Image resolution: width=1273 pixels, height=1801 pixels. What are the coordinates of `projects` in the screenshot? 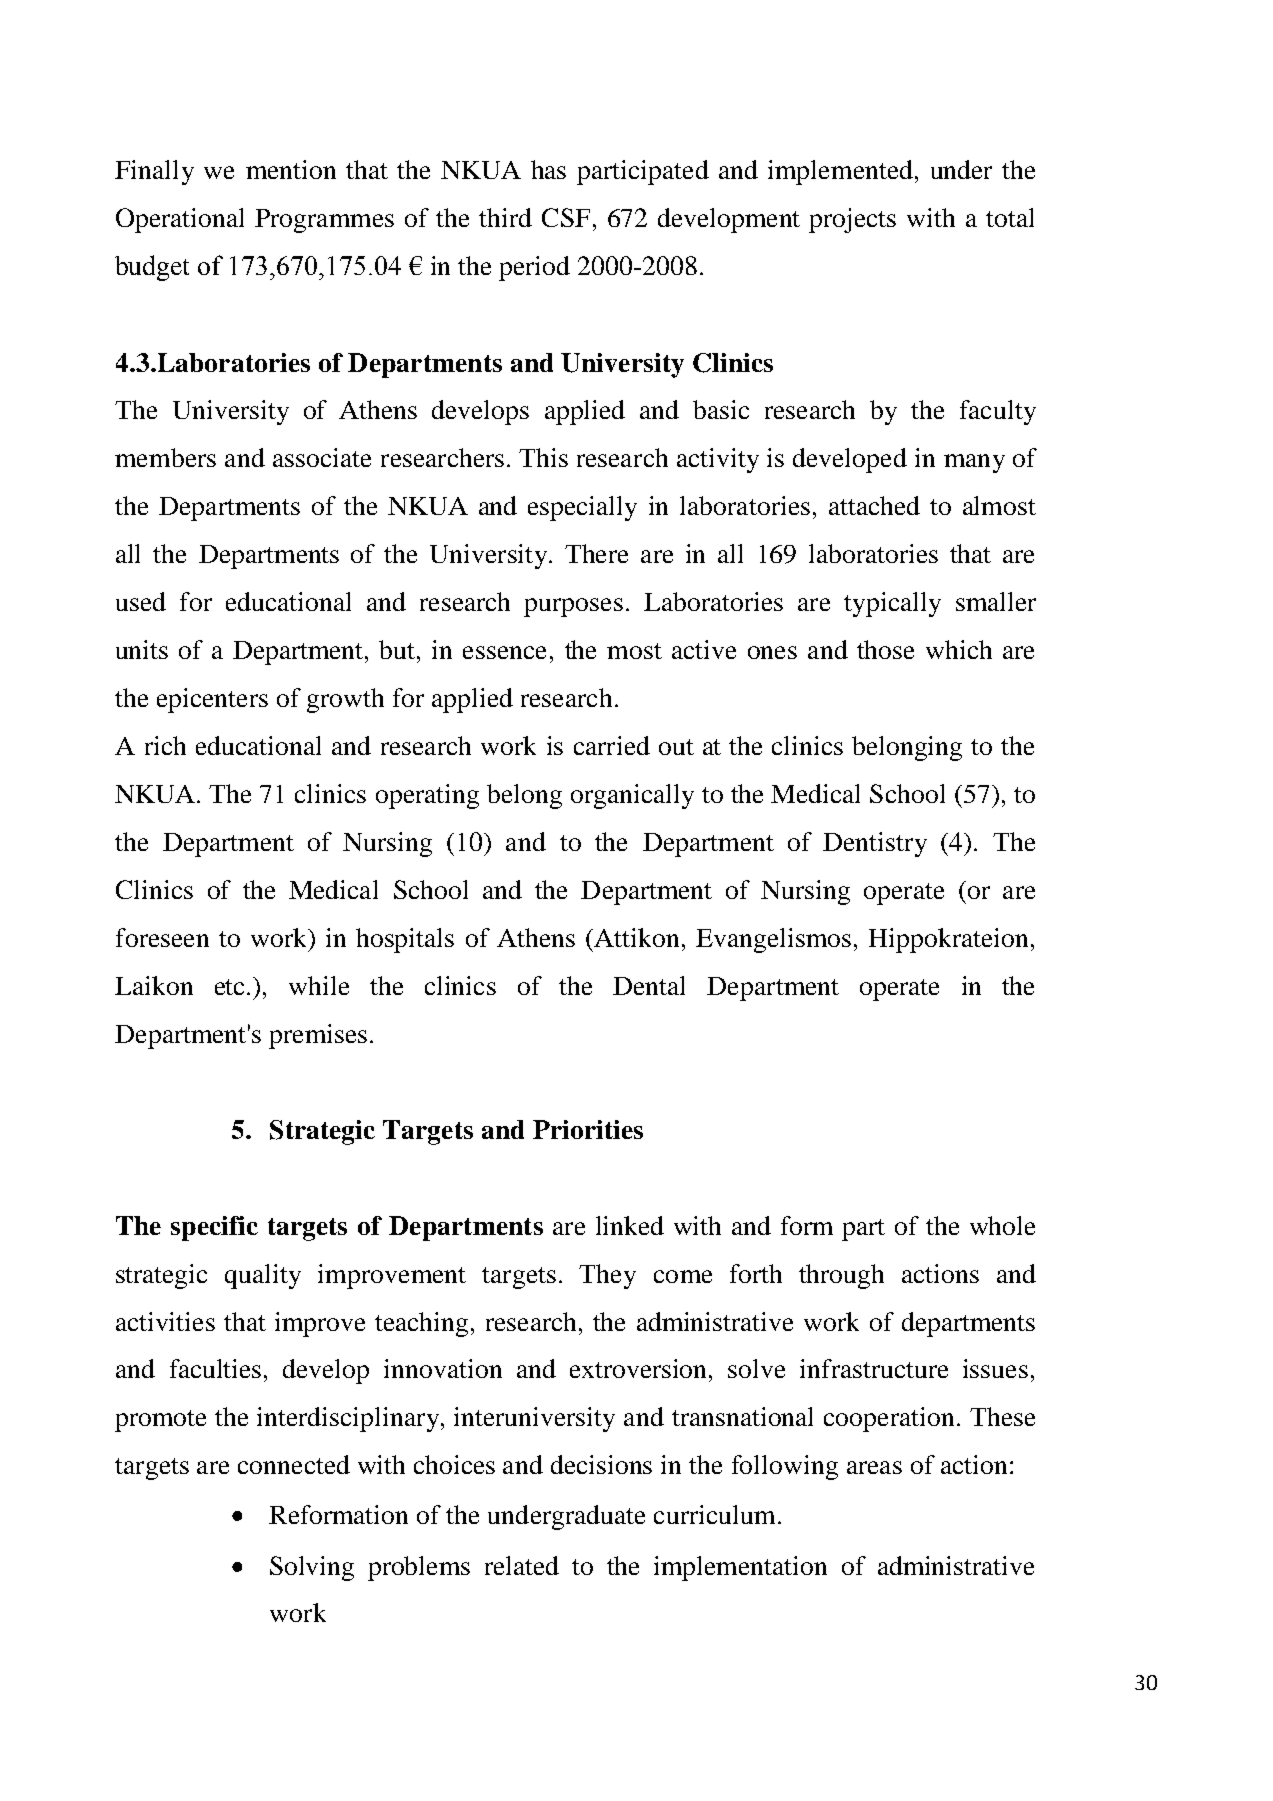 It's located at (852, 220).
